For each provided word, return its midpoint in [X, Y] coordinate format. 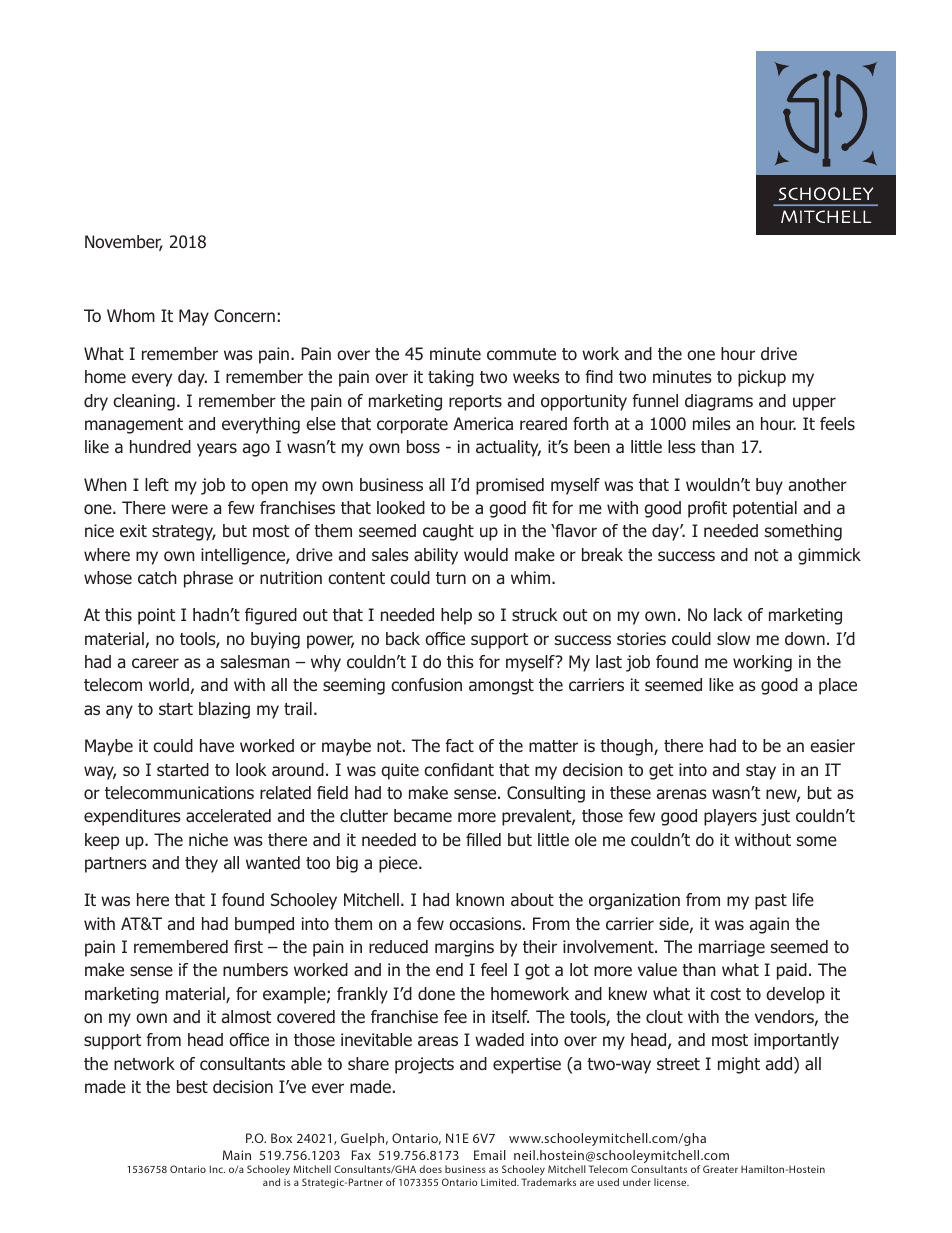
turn [451, 578]
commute [521, 354]
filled [483, 840]
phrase [208, 579]
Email [490, 1155]
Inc [217, 1169]
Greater [720, 1169]
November [124, 243]
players [730, 817]
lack [728, 615]
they [201, 864]
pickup [762, 378]
